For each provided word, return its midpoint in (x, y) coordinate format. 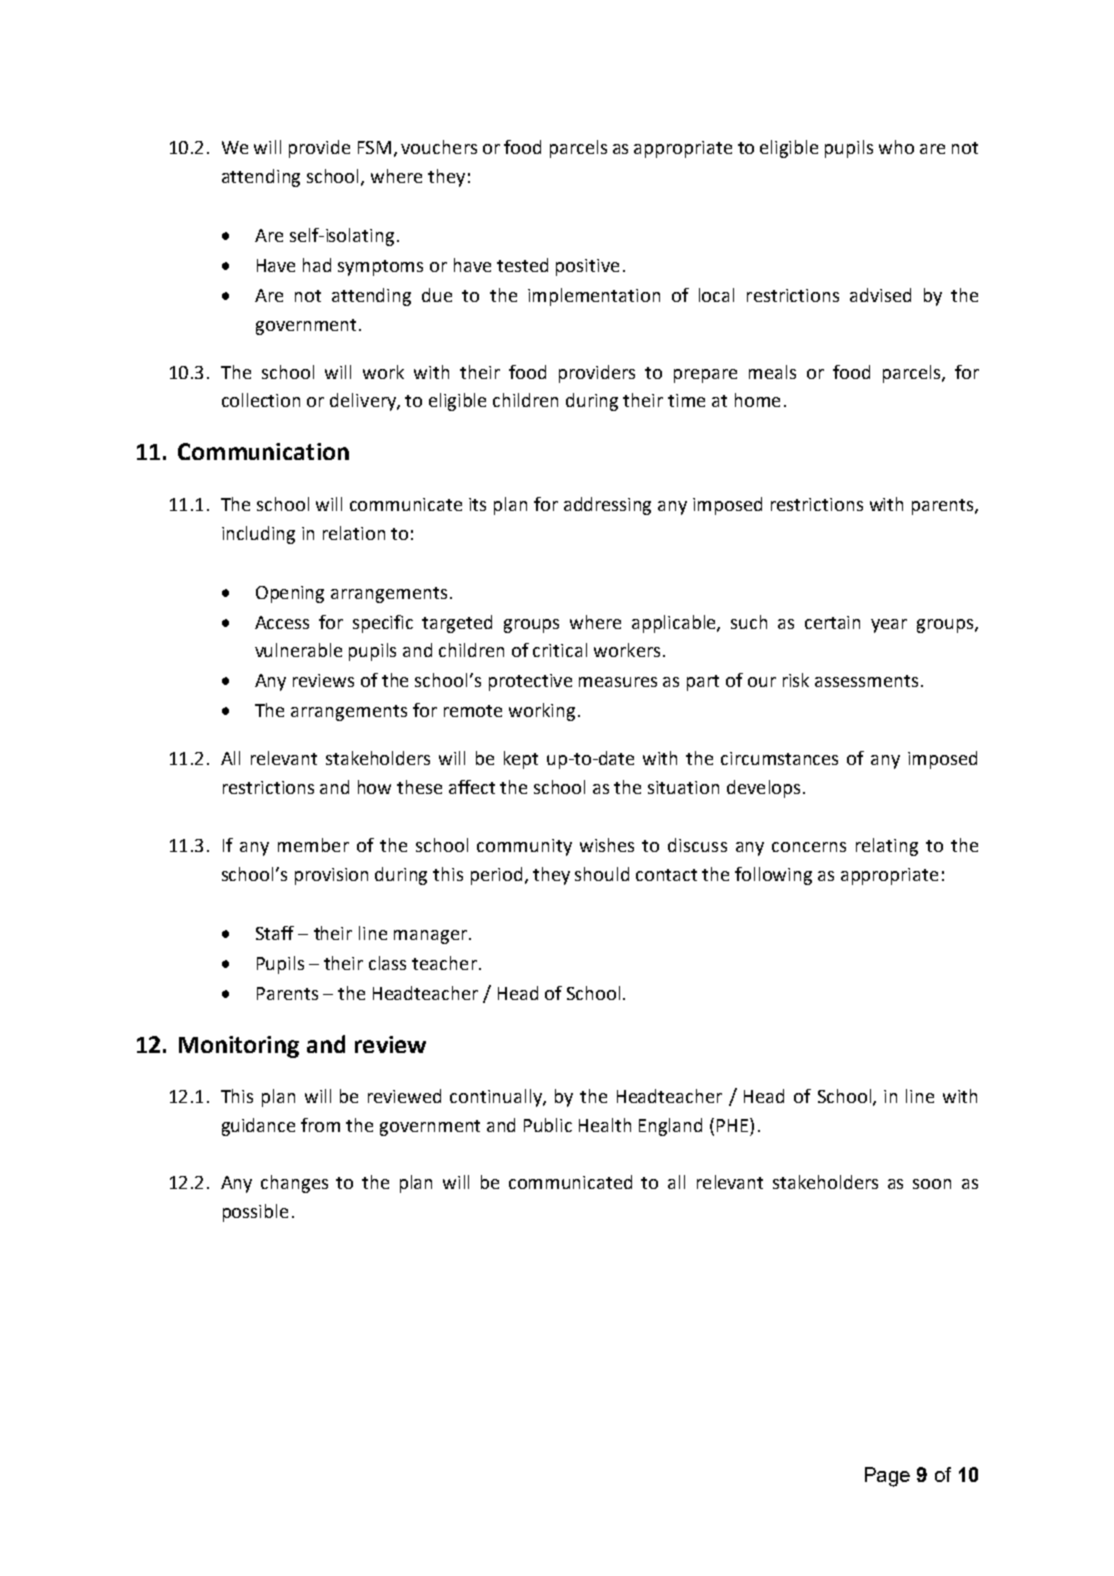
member (313, 845)
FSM (374, 147)
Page (887, 1477)
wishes (607, 845)
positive (587, 267)
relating (887, 847)
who (896, 147)
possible (255, 1213)
